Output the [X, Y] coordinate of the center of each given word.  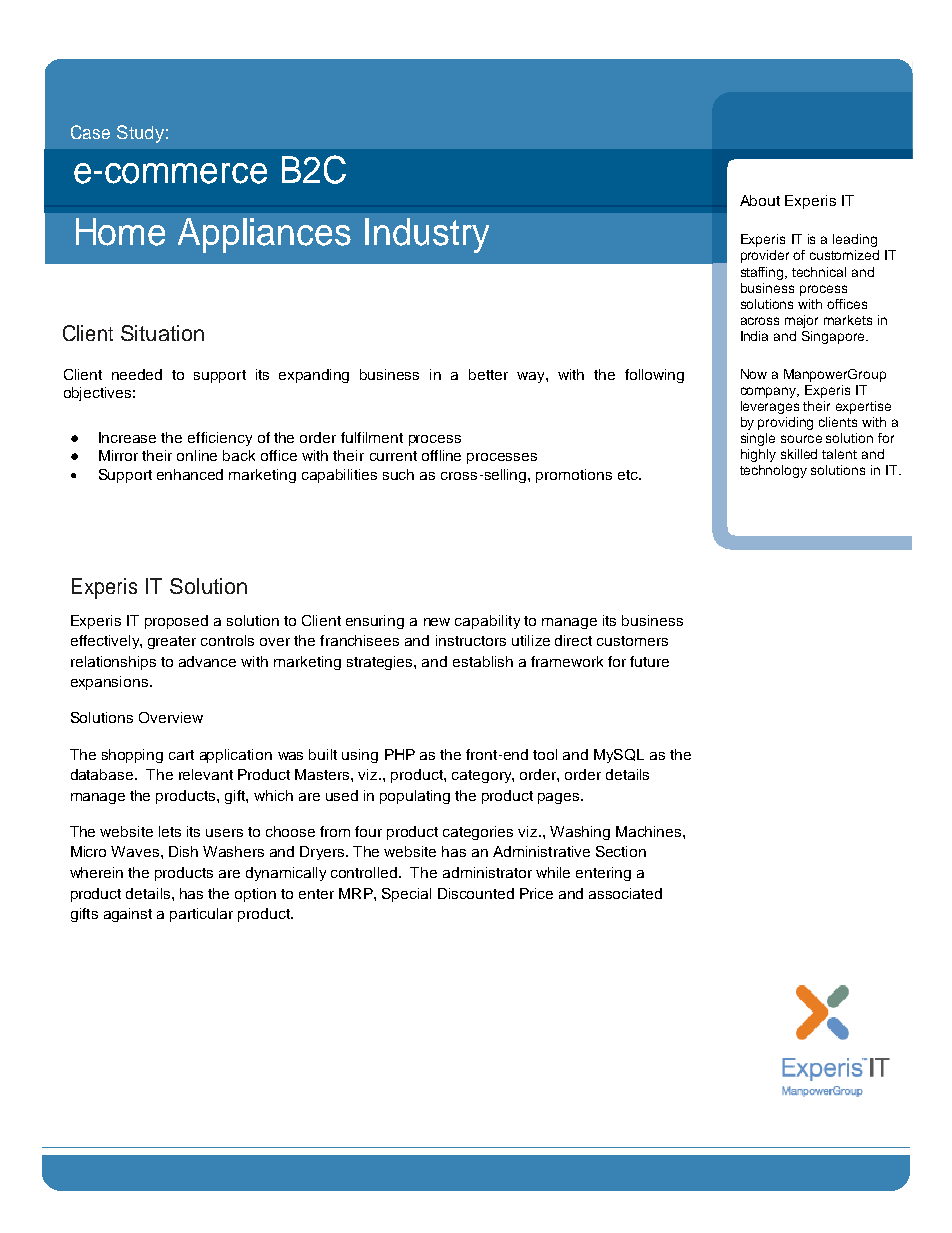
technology [773, 471]
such [398, 474]
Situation [162, 333]
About [760, 200]
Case [90, 132]
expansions [109, 683]
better [488, 374]
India [754, 336]
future [649, 661]
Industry [427, 235]
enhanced [190, 474]
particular [201, 915]
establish [483, 661]
